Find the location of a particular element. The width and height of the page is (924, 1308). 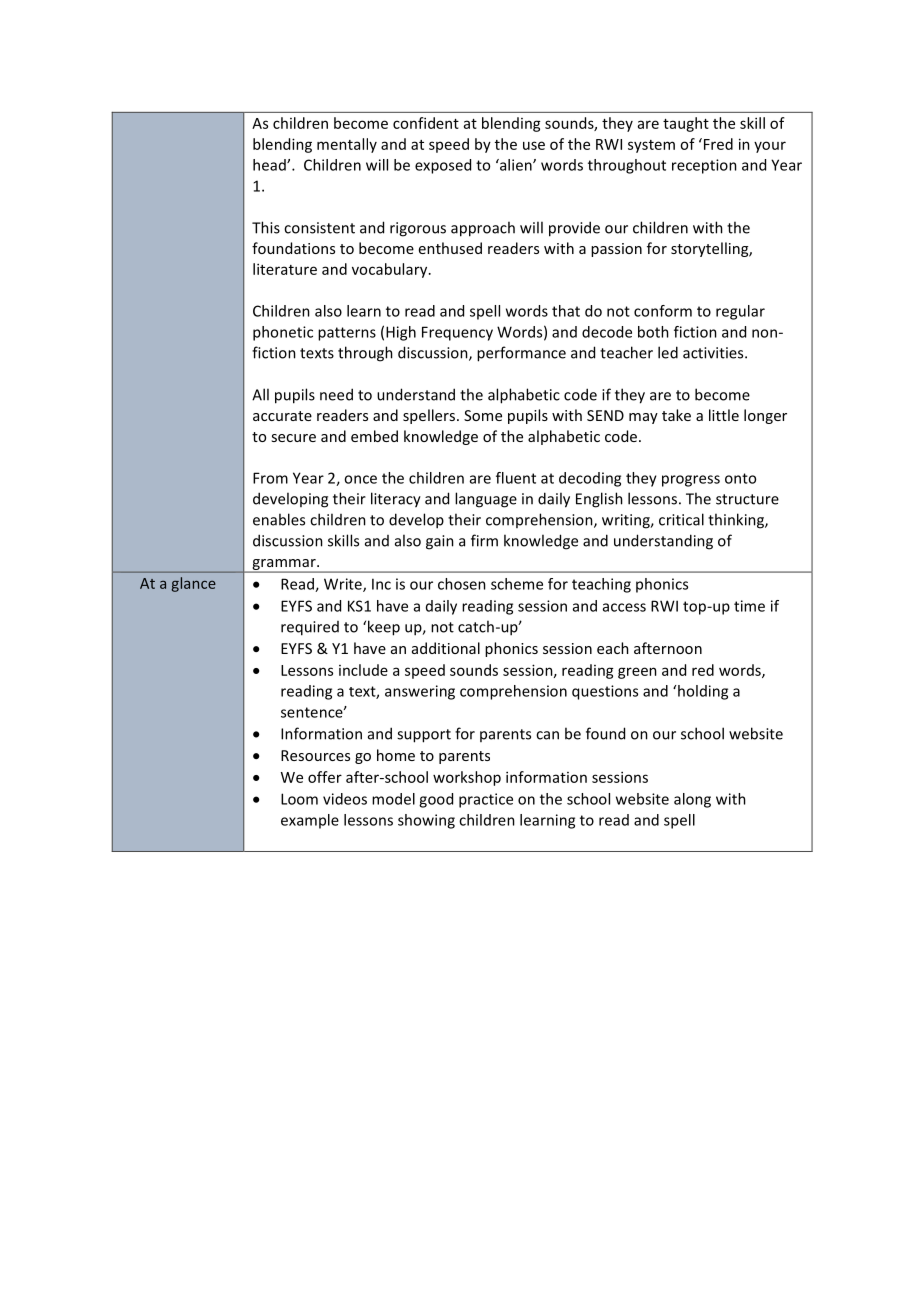

Fred is located at coordinates (717, 144).
